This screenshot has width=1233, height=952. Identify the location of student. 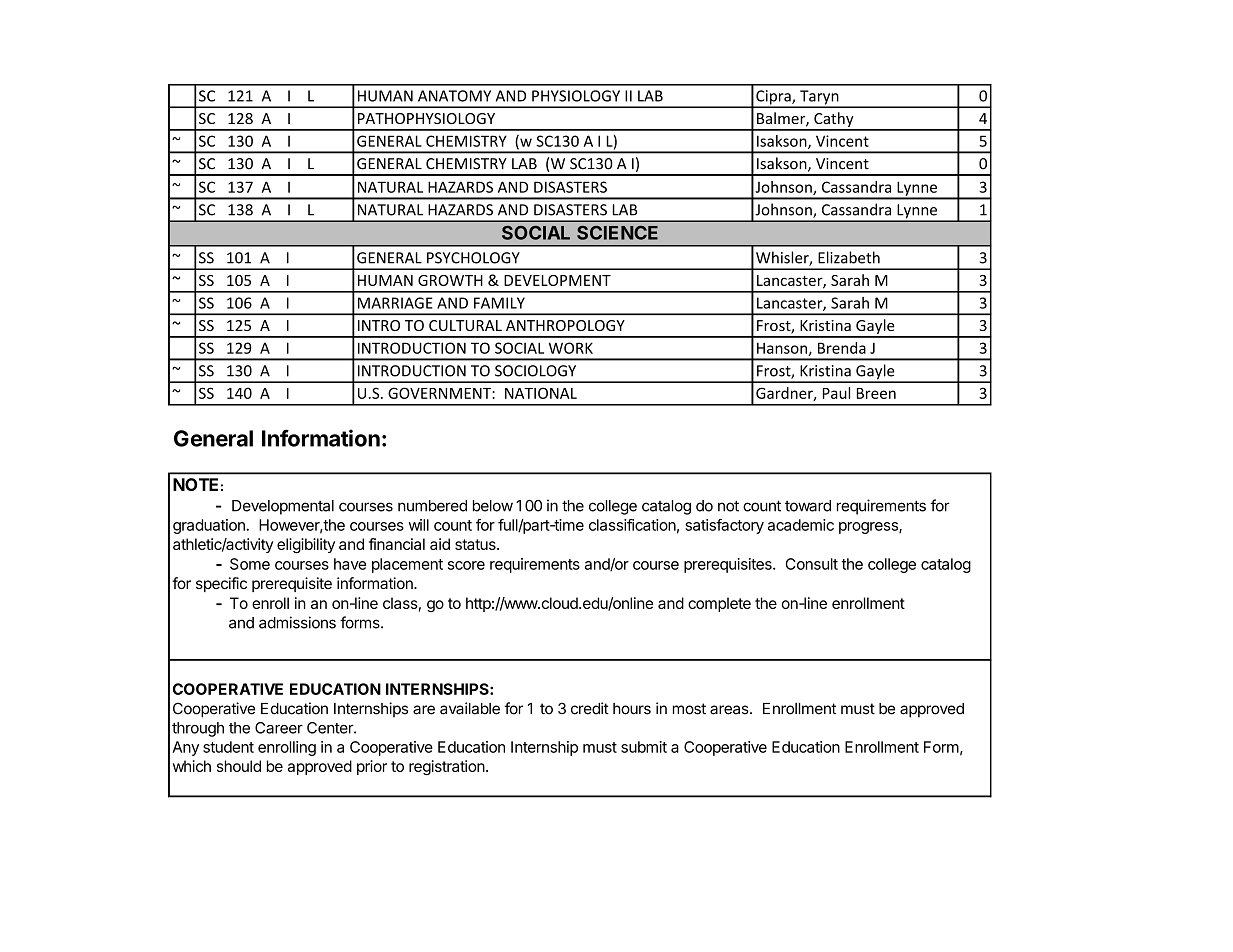
(228, 747).
